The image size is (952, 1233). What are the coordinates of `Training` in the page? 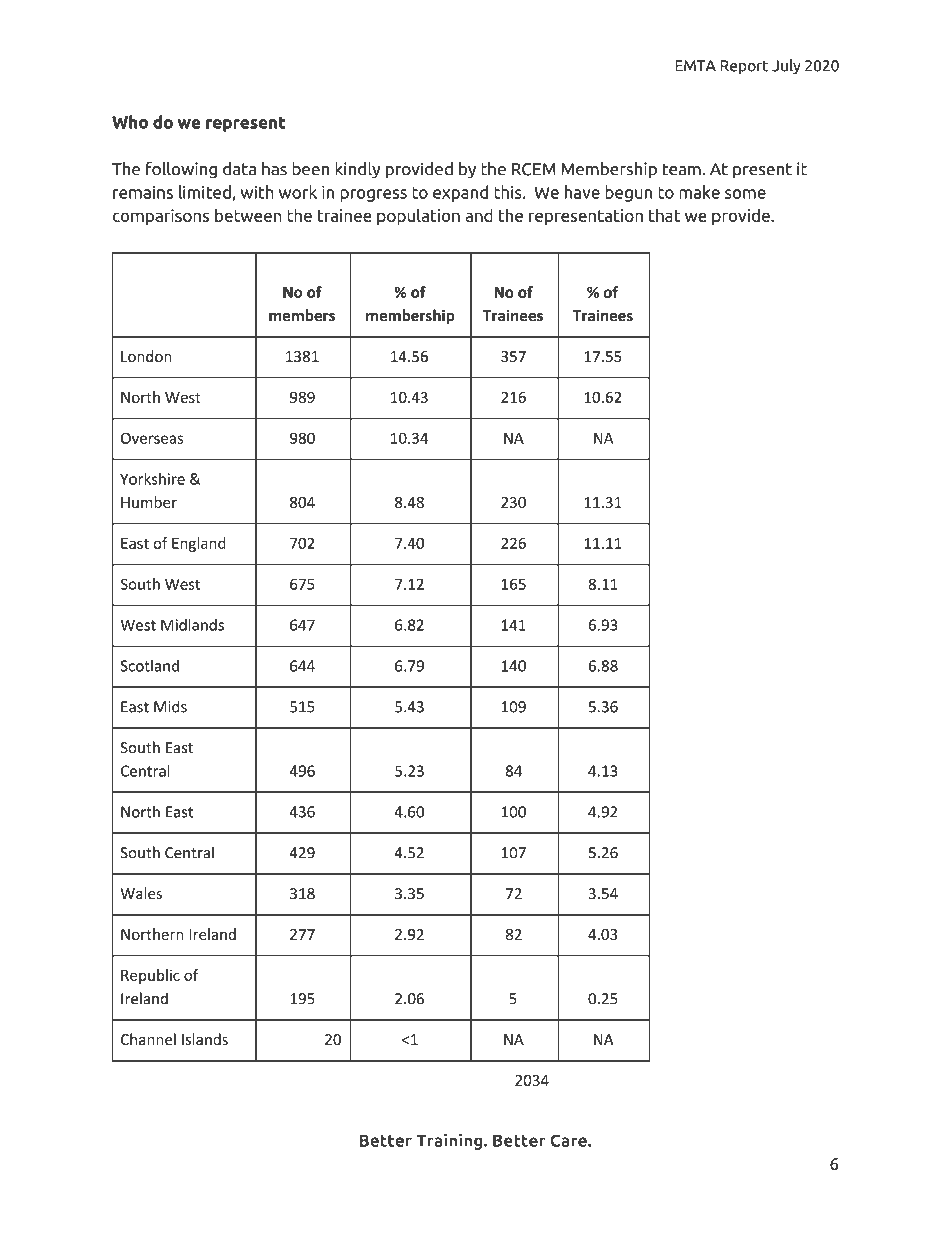 It's located at (450, 1141).
